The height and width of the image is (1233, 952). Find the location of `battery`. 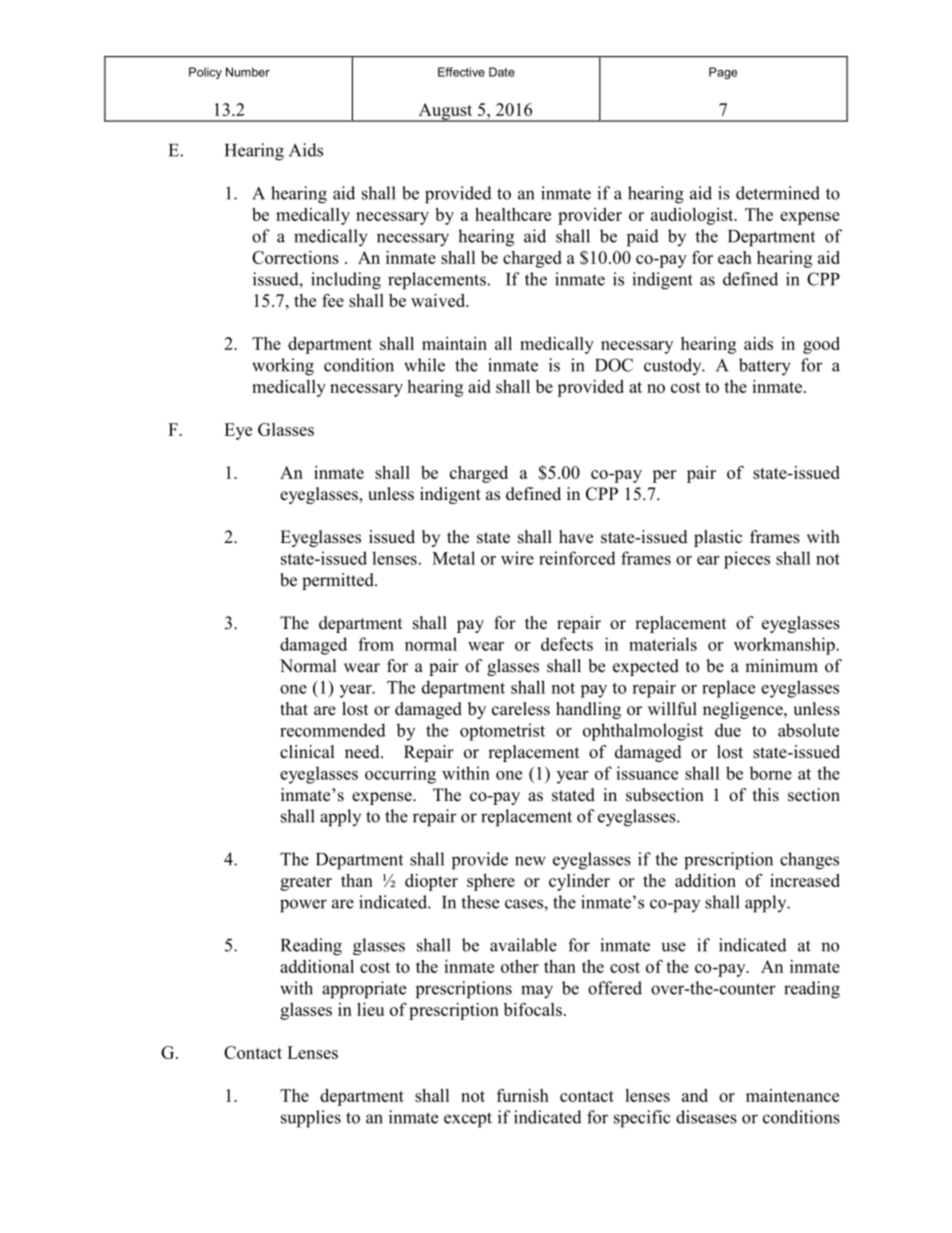

battery is located at coordinates (765, 367).
